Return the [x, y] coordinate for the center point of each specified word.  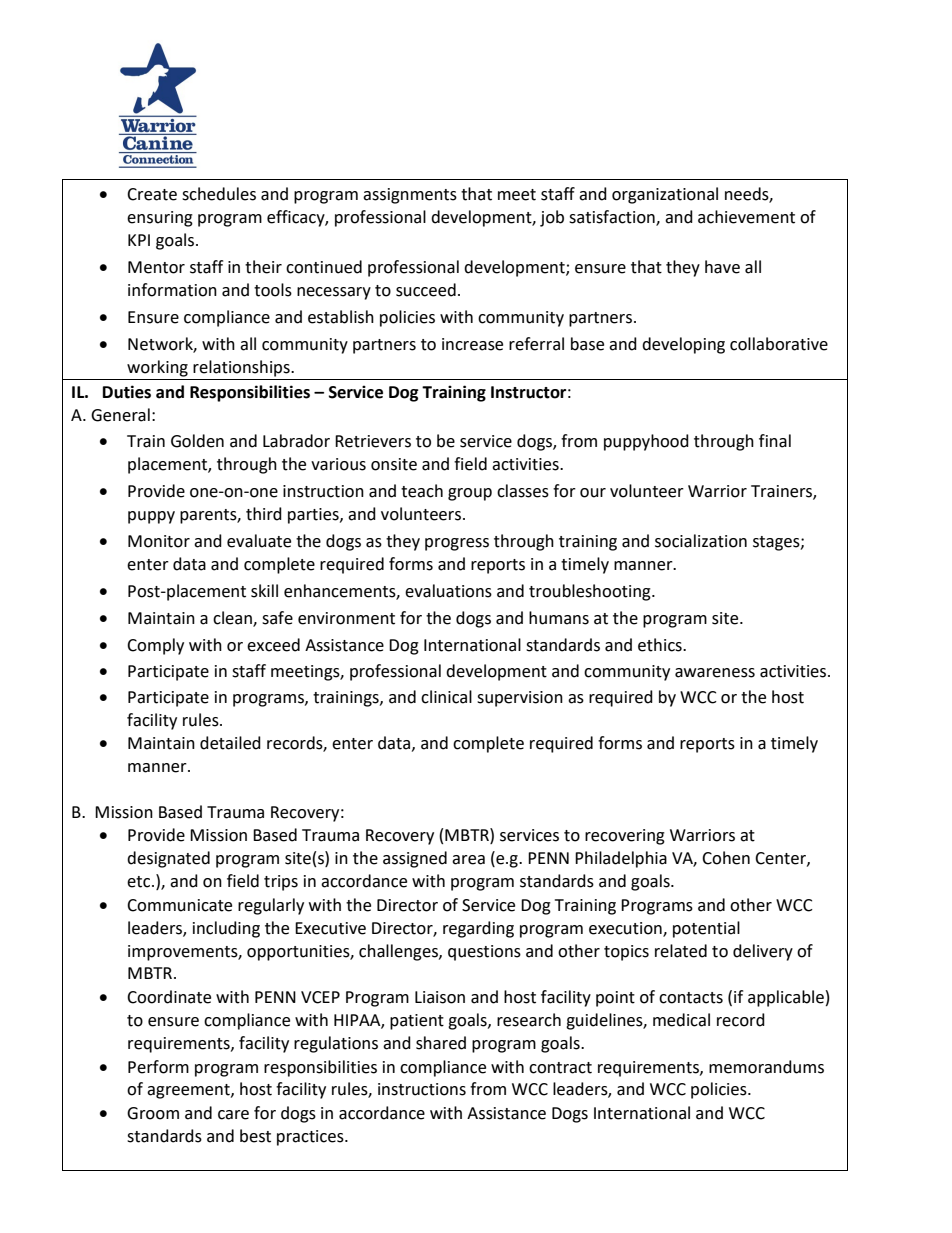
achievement [746, 217]
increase [472, 344]
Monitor [159, 541]
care [233, 1115]
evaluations [448, 591]
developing [683, 345]
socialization [701, 541]
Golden [197, 441]
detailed [230, 743]
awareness [715, 673]
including [226, 929]
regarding [478, 929]
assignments [410, 196]
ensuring [160, 219]
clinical [446, 697]
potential [706, 929]
